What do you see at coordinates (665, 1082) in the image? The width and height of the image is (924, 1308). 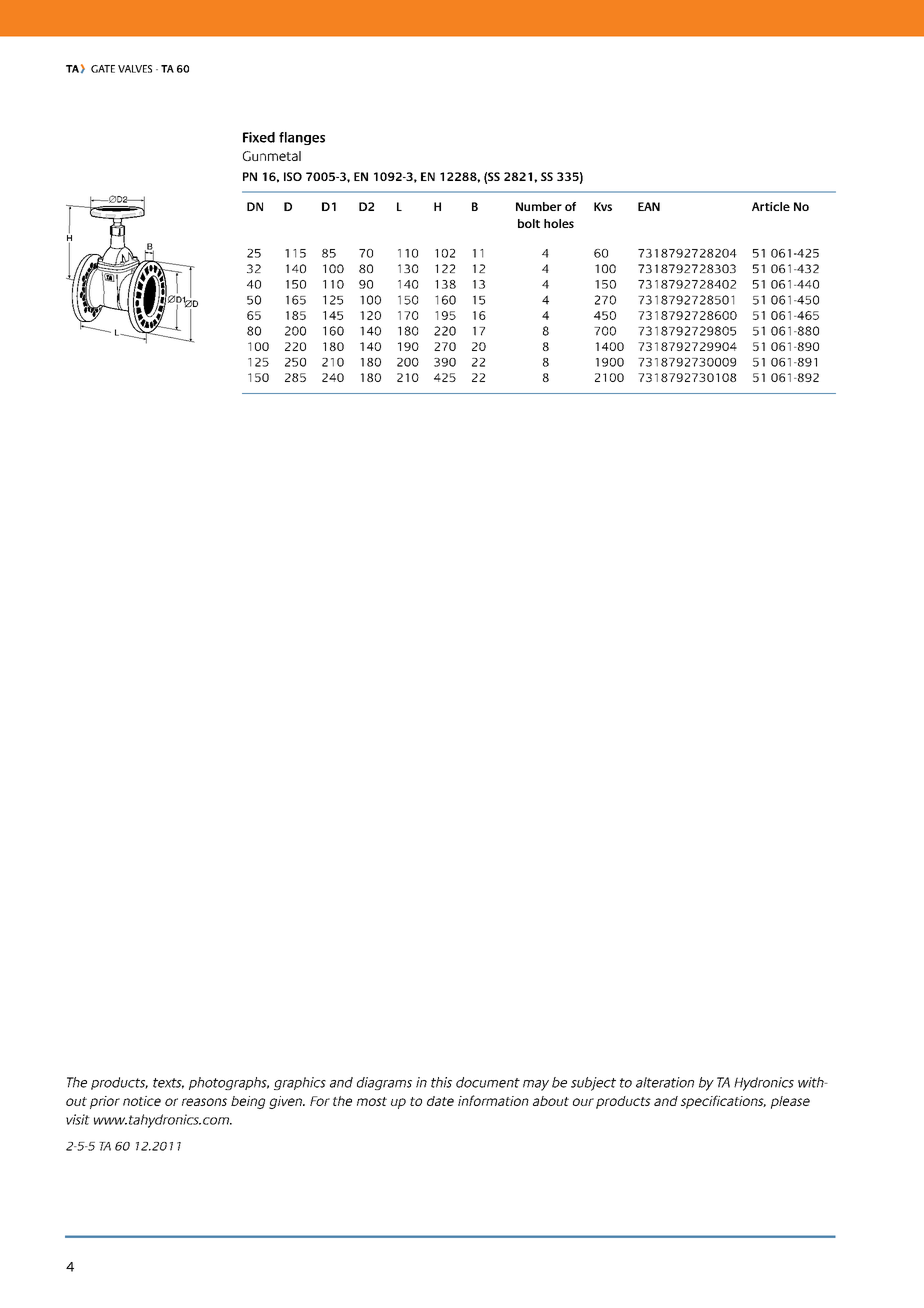 I see `alteration` at bounding box center [665, 1082].
